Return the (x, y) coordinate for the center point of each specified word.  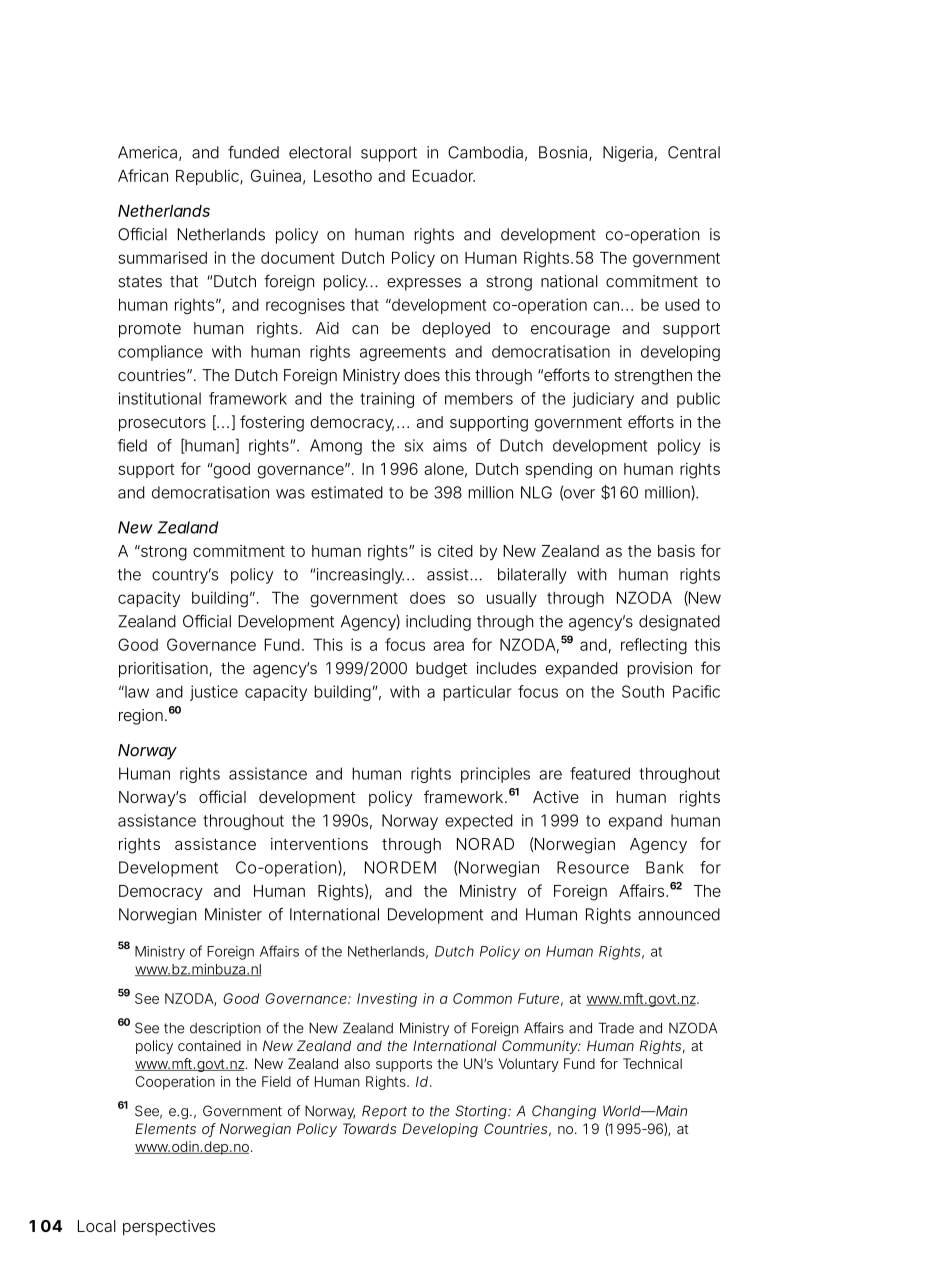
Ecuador (444, 176)
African (143, 175)
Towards (370, 1128)
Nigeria (628, 154)
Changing (564, 1112)
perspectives (169, 1228)
